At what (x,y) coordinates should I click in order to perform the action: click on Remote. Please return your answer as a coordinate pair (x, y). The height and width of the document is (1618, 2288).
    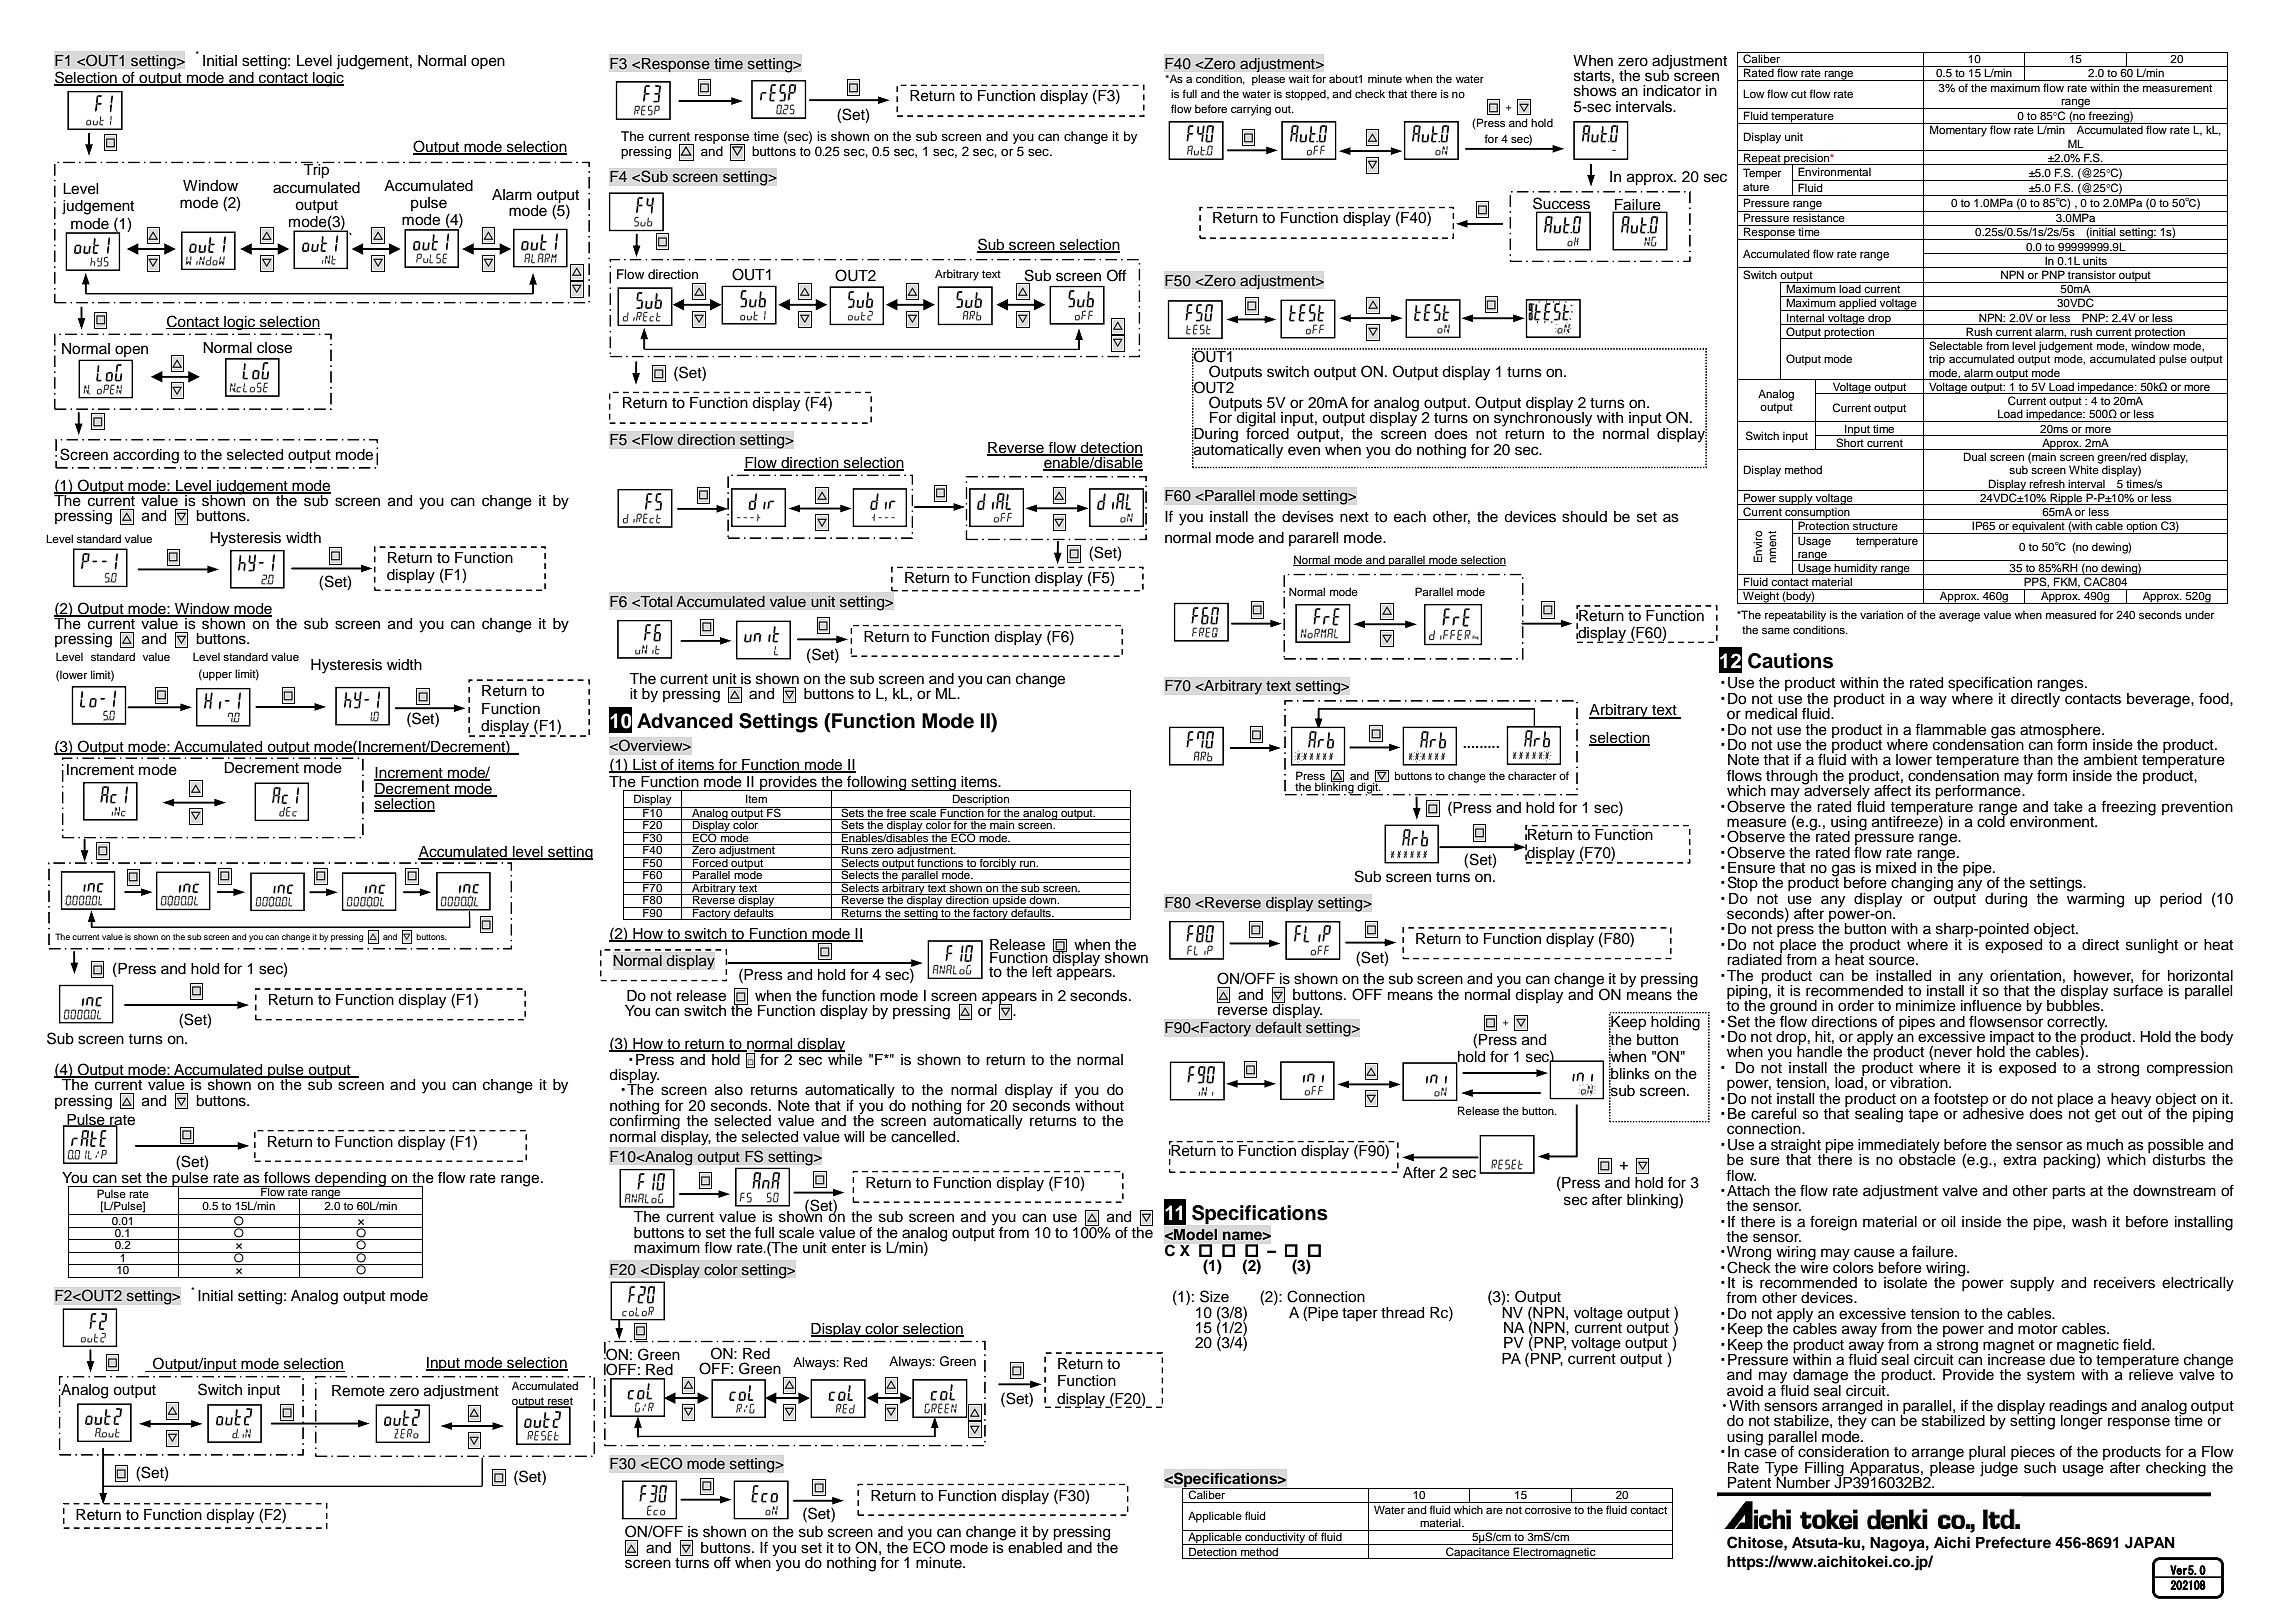
    Looking at the image, I should click on (358, 1391).
